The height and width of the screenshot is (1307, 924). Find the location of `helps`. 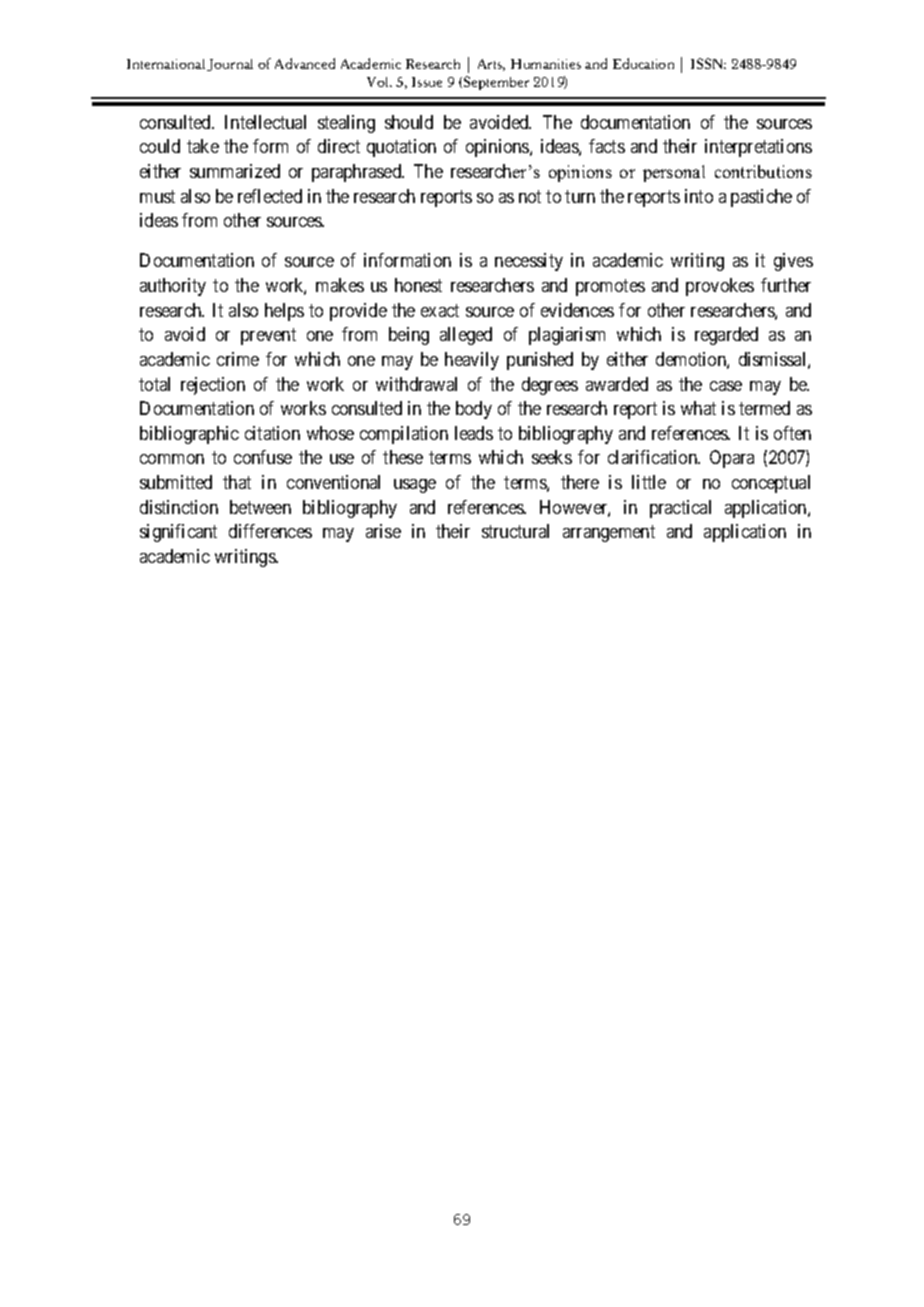

helps is located at coordinates (284, 312).
